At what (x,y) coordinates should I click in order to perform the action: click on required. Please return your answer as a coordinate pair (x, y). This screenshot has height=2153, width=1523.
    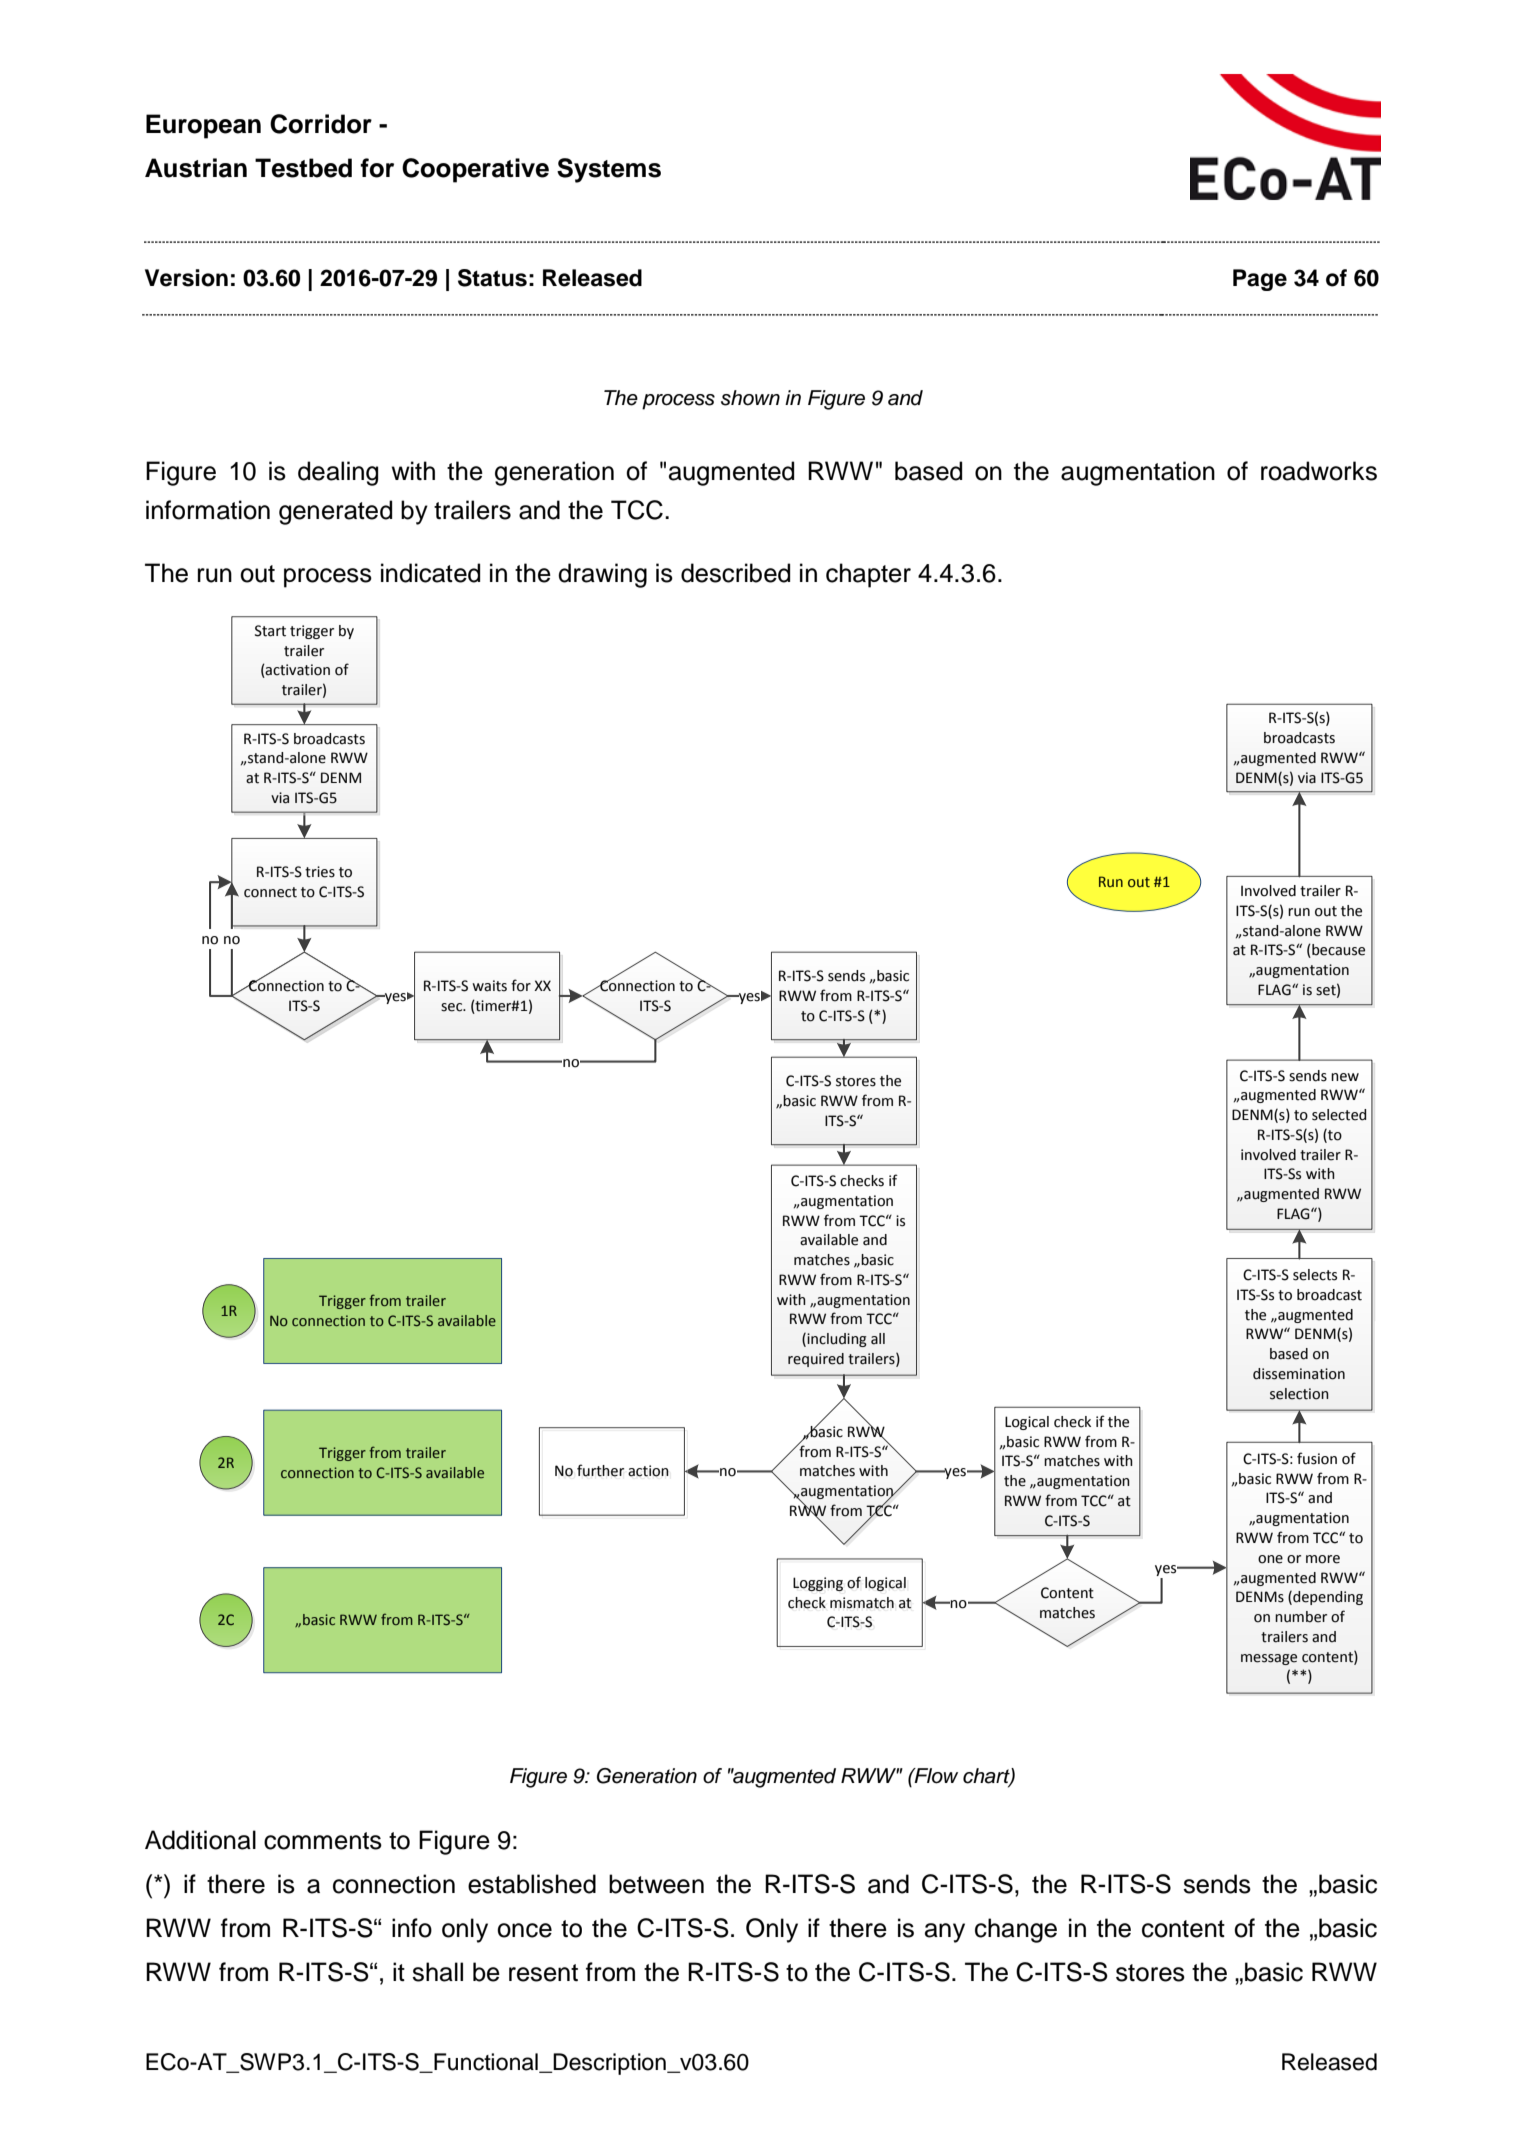
    Looking at the image, I should click on (816, 1360).
